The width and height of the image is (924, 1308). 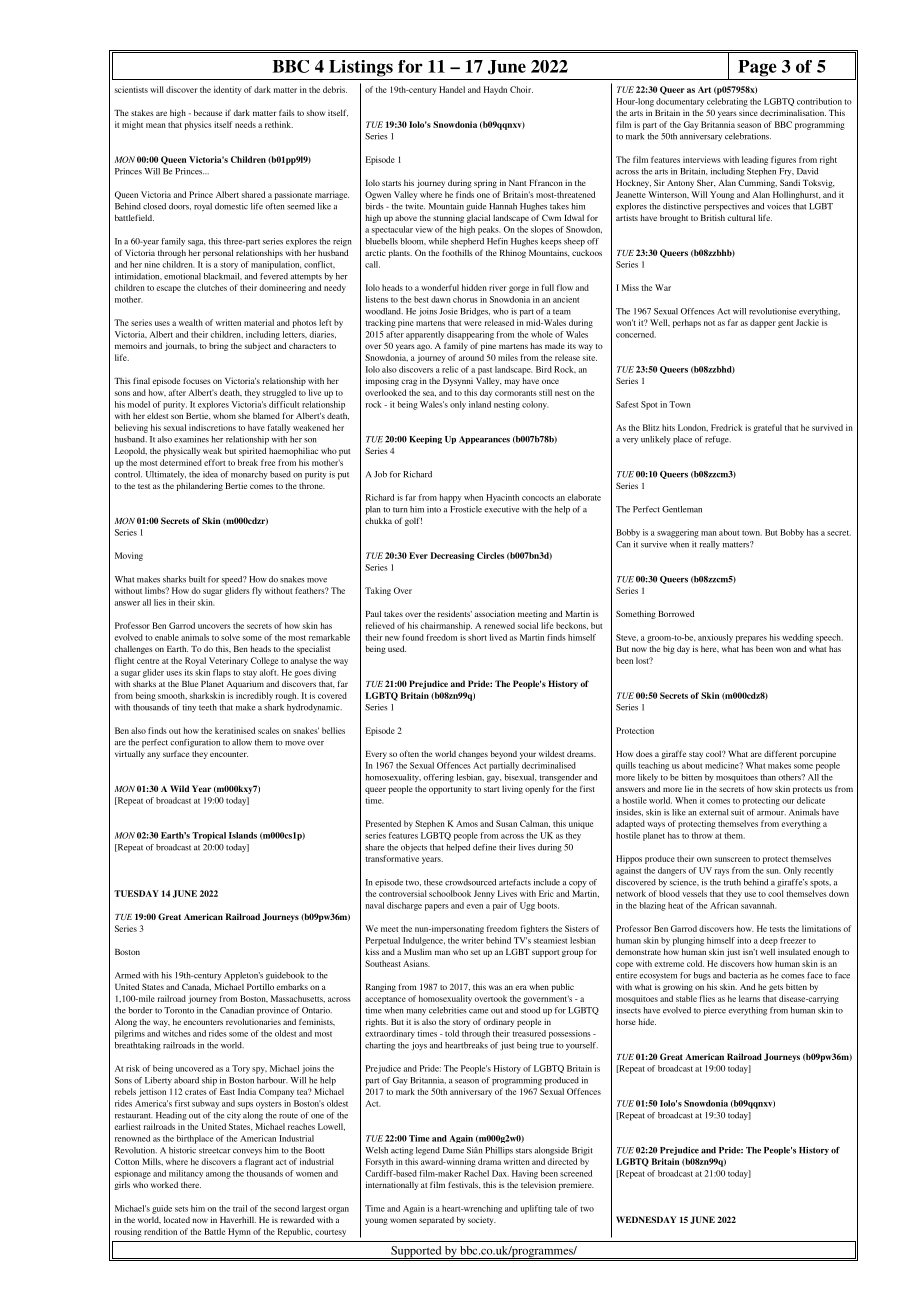 What do you see at coordinates (477, 637) in the image?
I see `short` at bounding box center [477, 637].
